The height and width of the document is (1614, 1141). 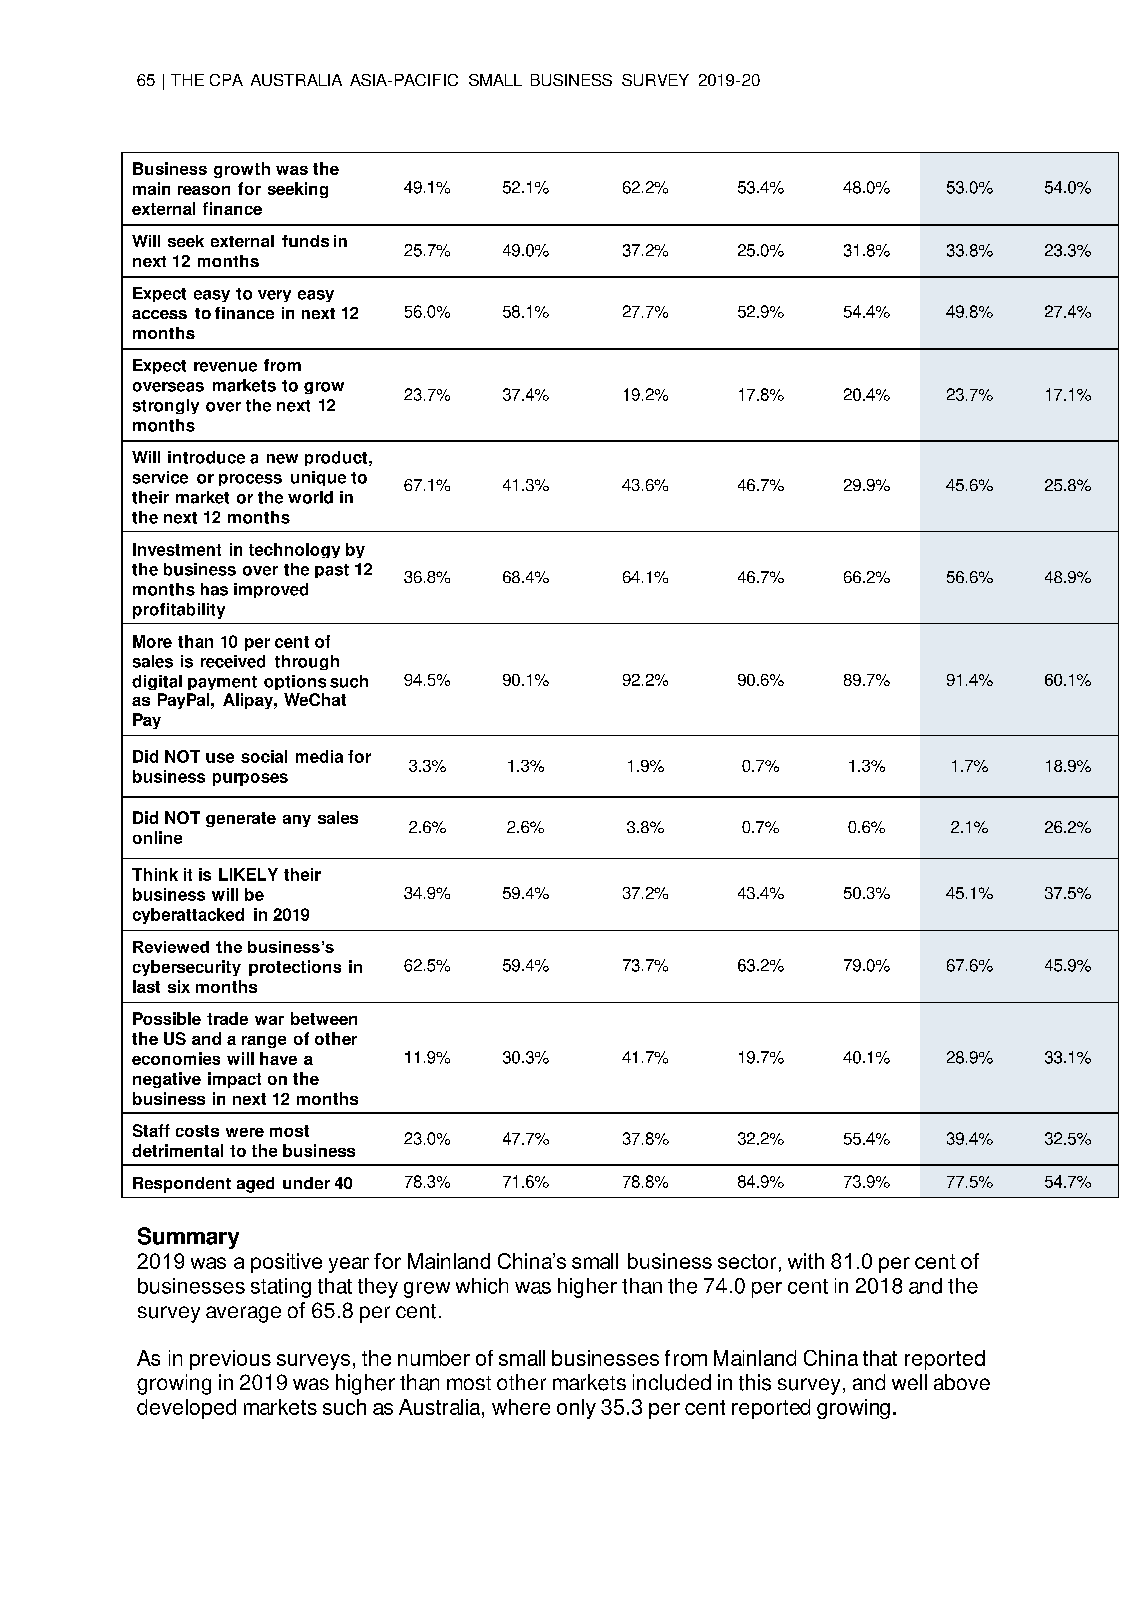 What do you see at coordinates (230, 1360) in the document?
I see `previous` at bounding box center [230, 1360].
